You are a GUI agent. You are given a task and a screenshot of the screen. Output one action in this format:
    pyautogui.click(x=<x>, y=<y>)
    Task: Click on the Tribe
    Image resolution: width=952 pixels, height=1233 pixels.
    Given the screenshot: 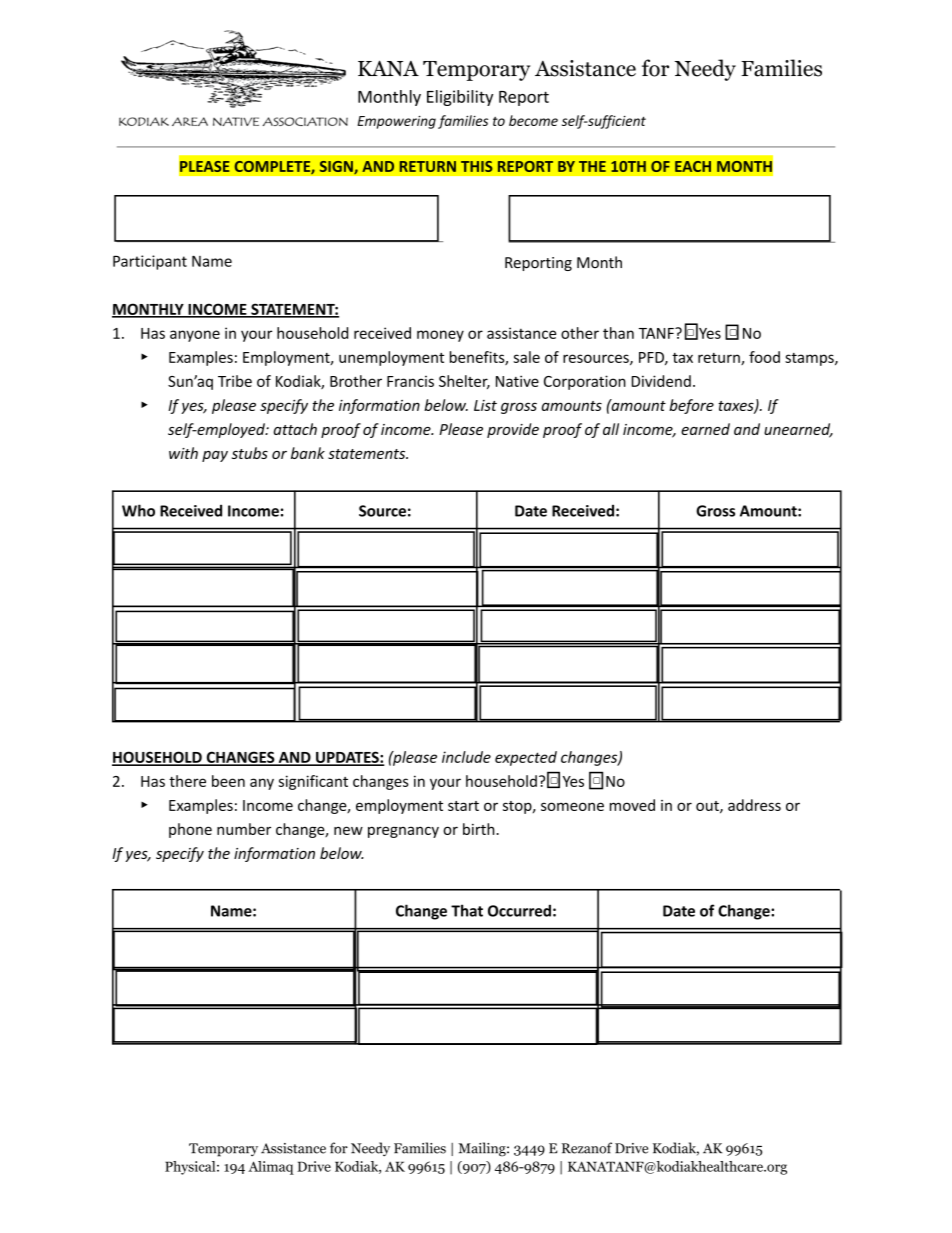 What is the action you would take?
    pyautogui.click(x=235, y=381)
